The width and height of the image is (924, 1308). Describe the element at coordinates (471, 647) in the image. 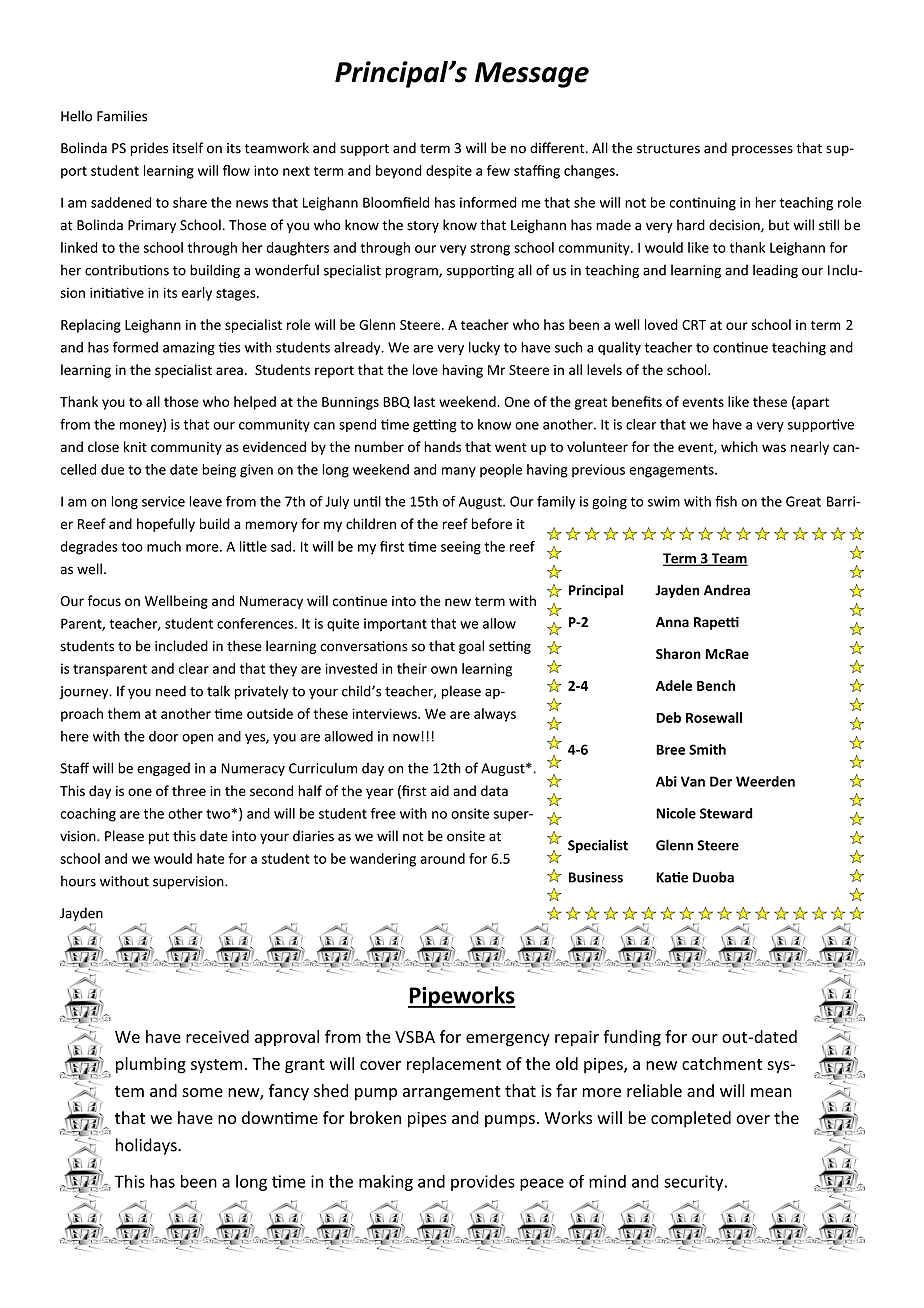

I see `goal` at that location.
